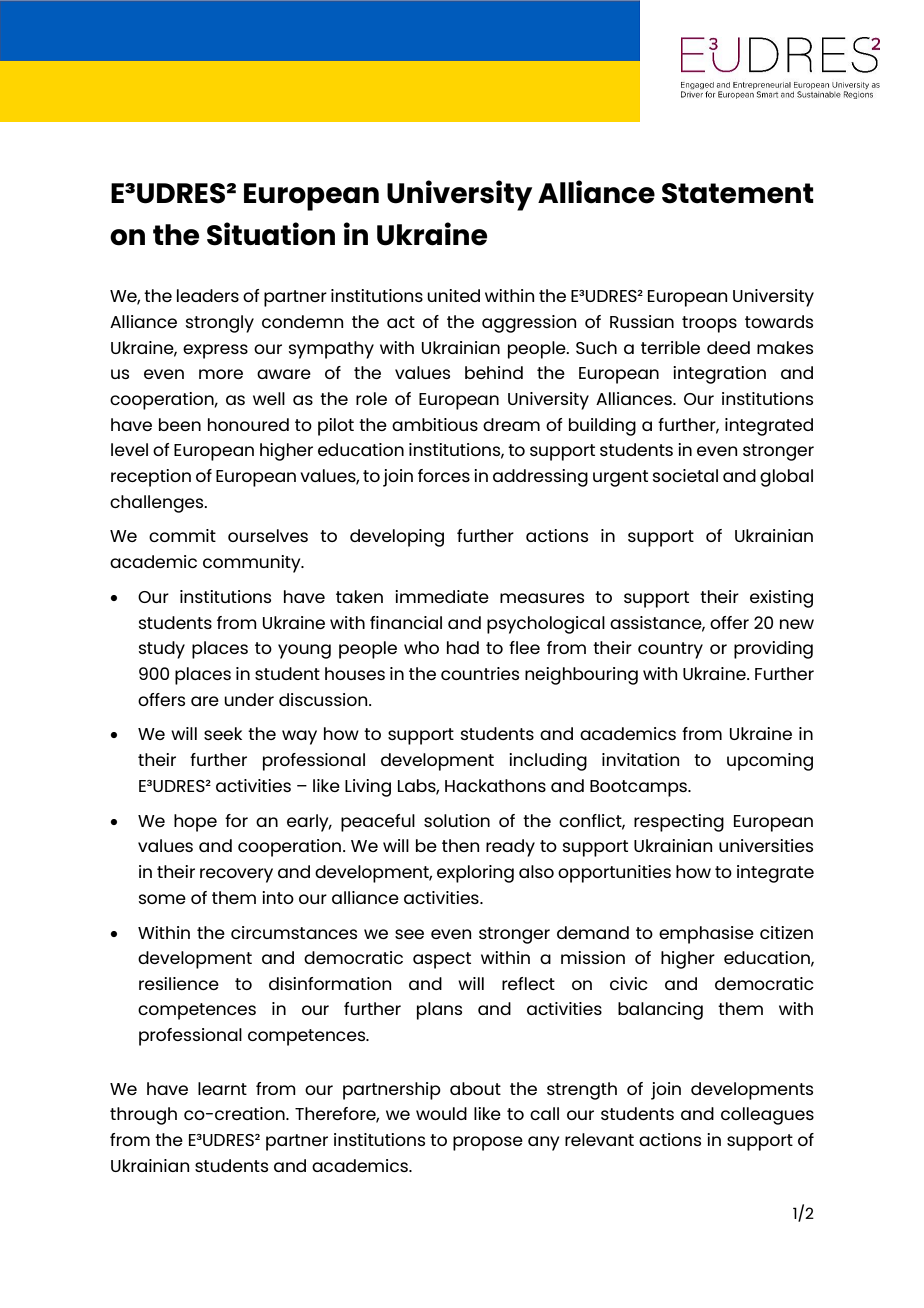  Describe the element at coordinates (670, 650) in the document. I see `country` at that location.
